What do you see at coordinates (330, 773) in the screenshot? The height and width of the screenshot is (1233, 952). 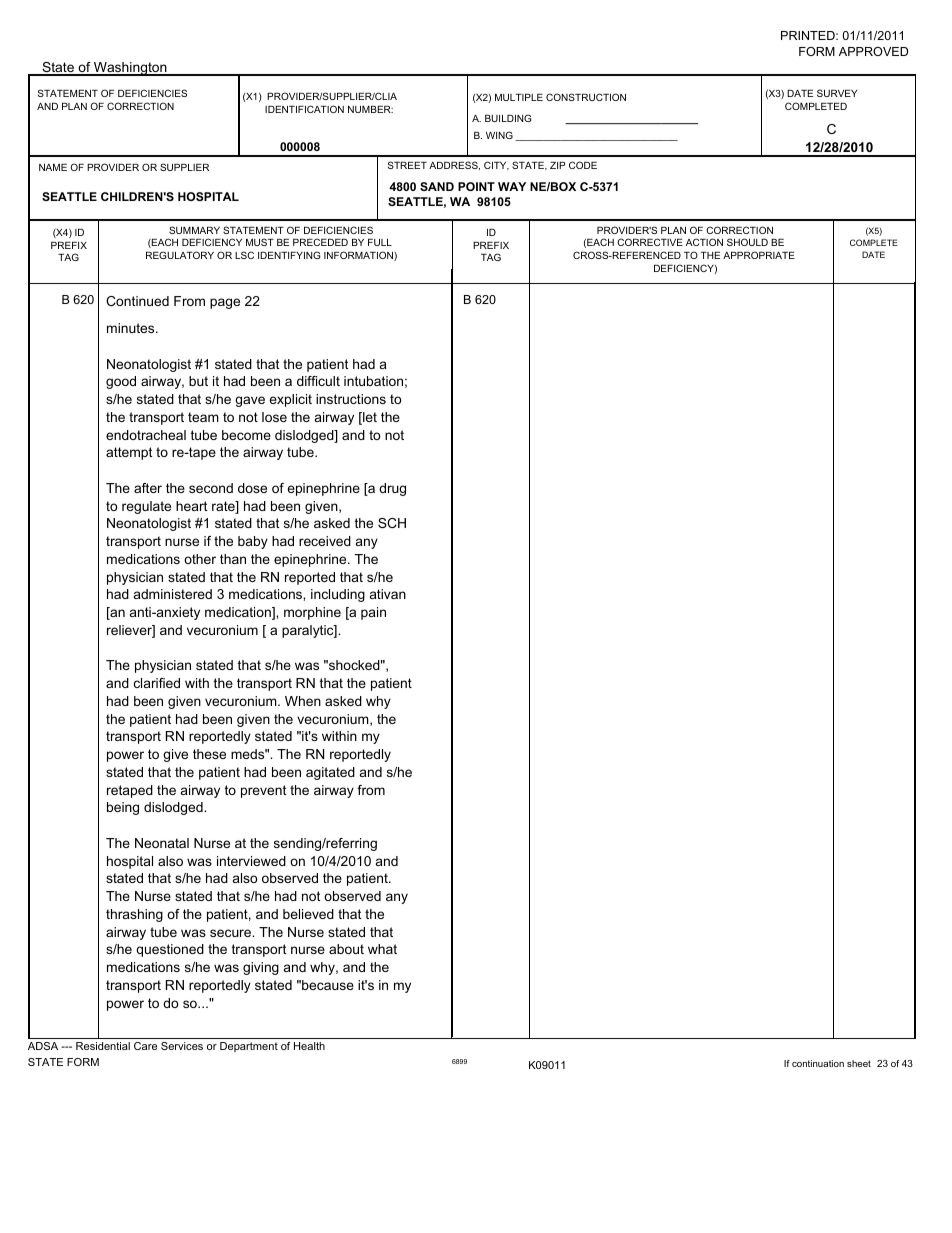 I see `agitated` at bounding box center [330, 773].
